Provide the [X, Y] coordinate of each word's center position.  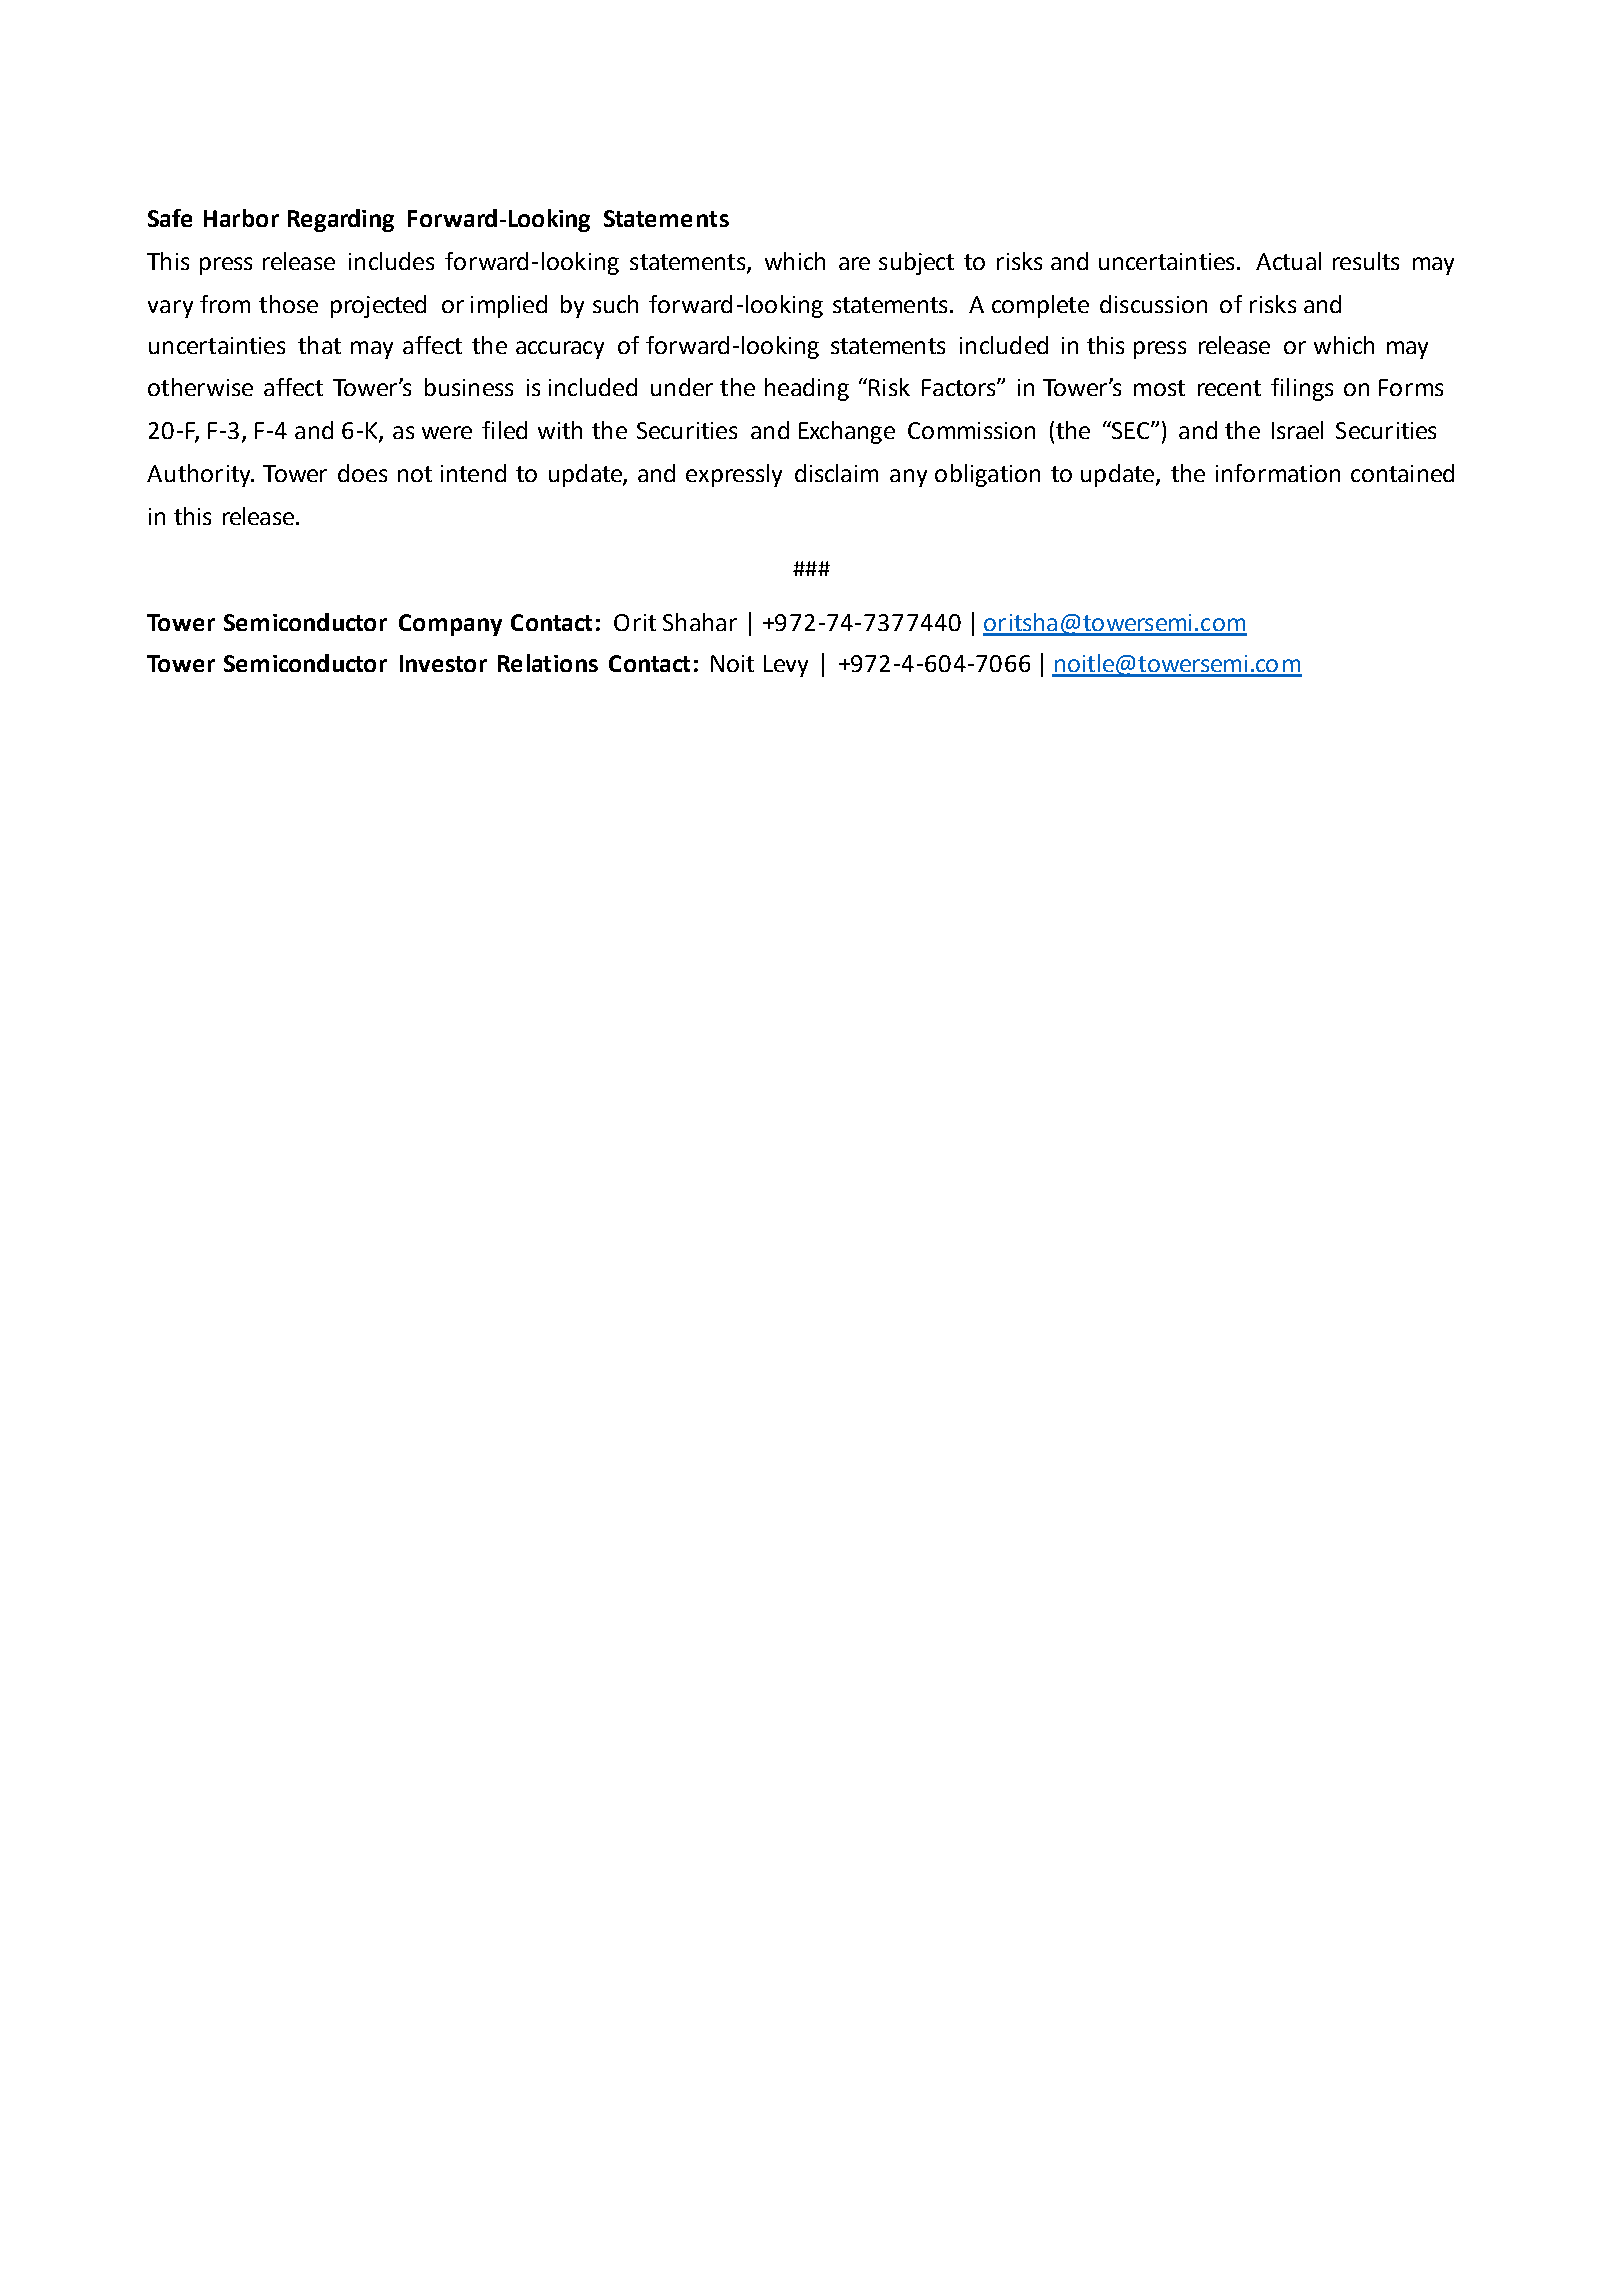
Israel [1297, 430]
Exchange [847, 432]
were [447, 432]
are [854, 263]
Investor [443, 663]
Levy [786, 666]
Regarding [341, 220]
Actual [1288, 261]
